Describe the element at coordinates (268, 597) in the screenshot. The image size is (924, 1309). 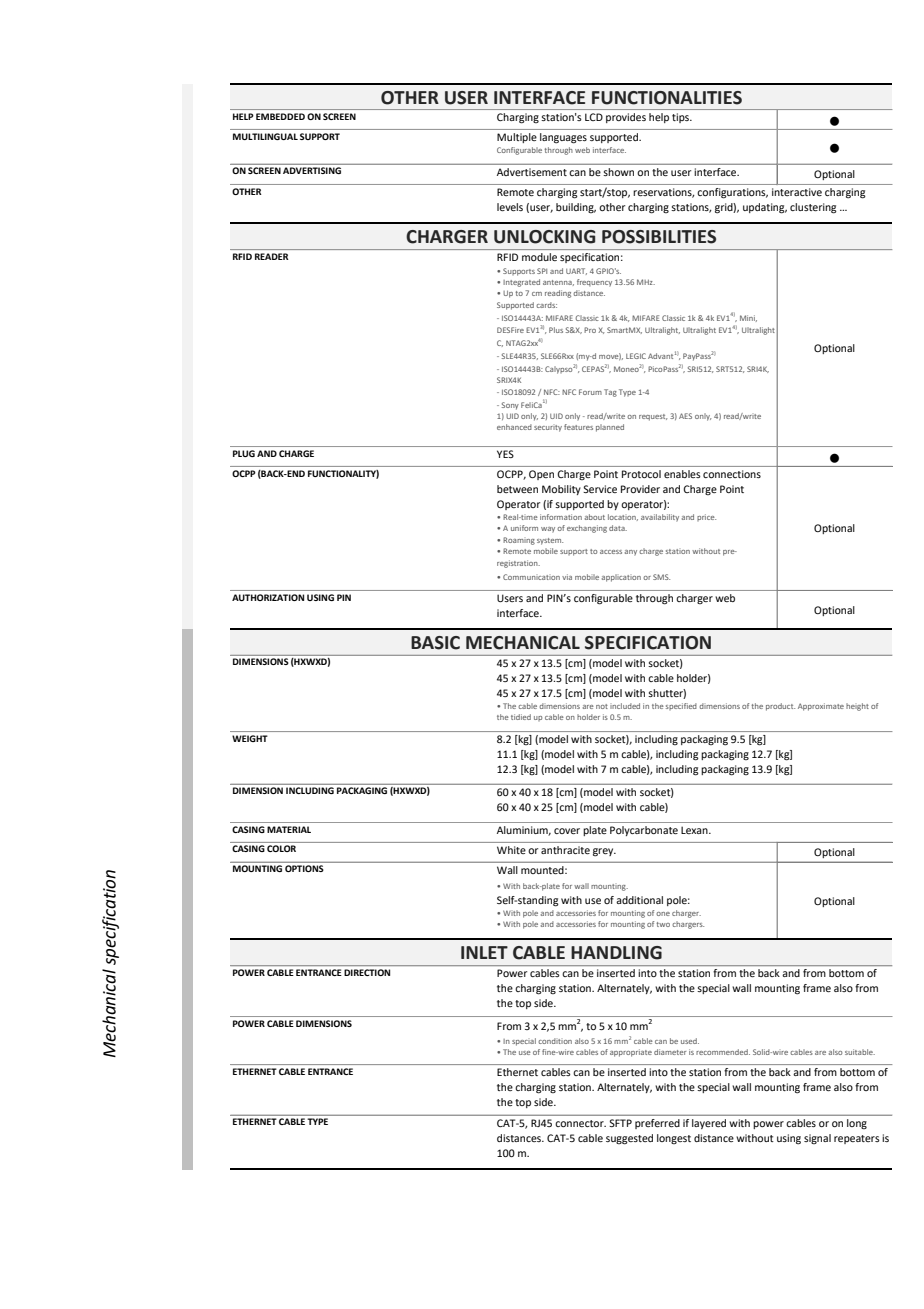
I see `AUTHORIZATION` at that location.
